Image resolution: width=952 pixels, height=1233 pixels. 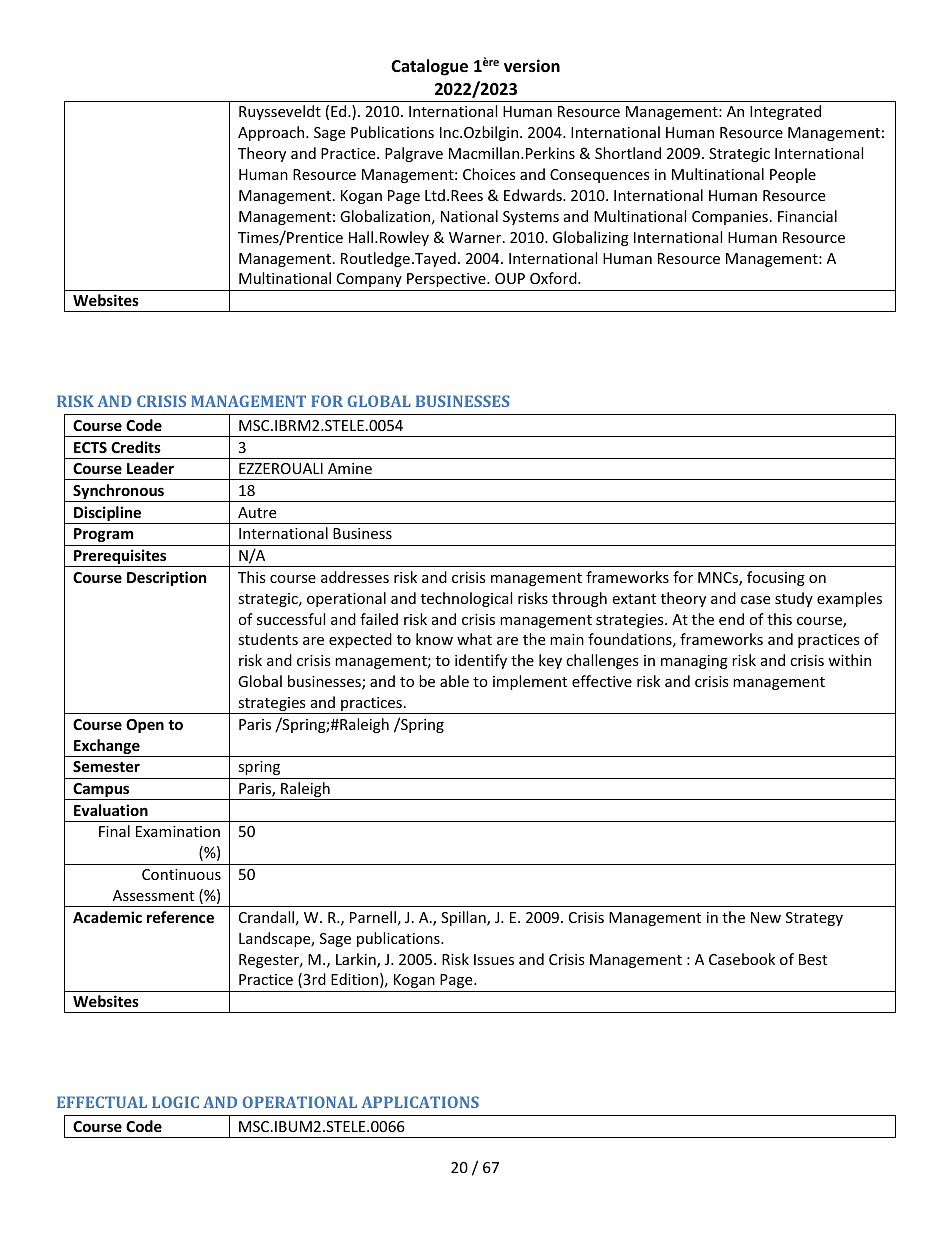 What do you see at coordinates (145, 726) in the screenshot?
I see `Open` at bounding box center [145, 726].
